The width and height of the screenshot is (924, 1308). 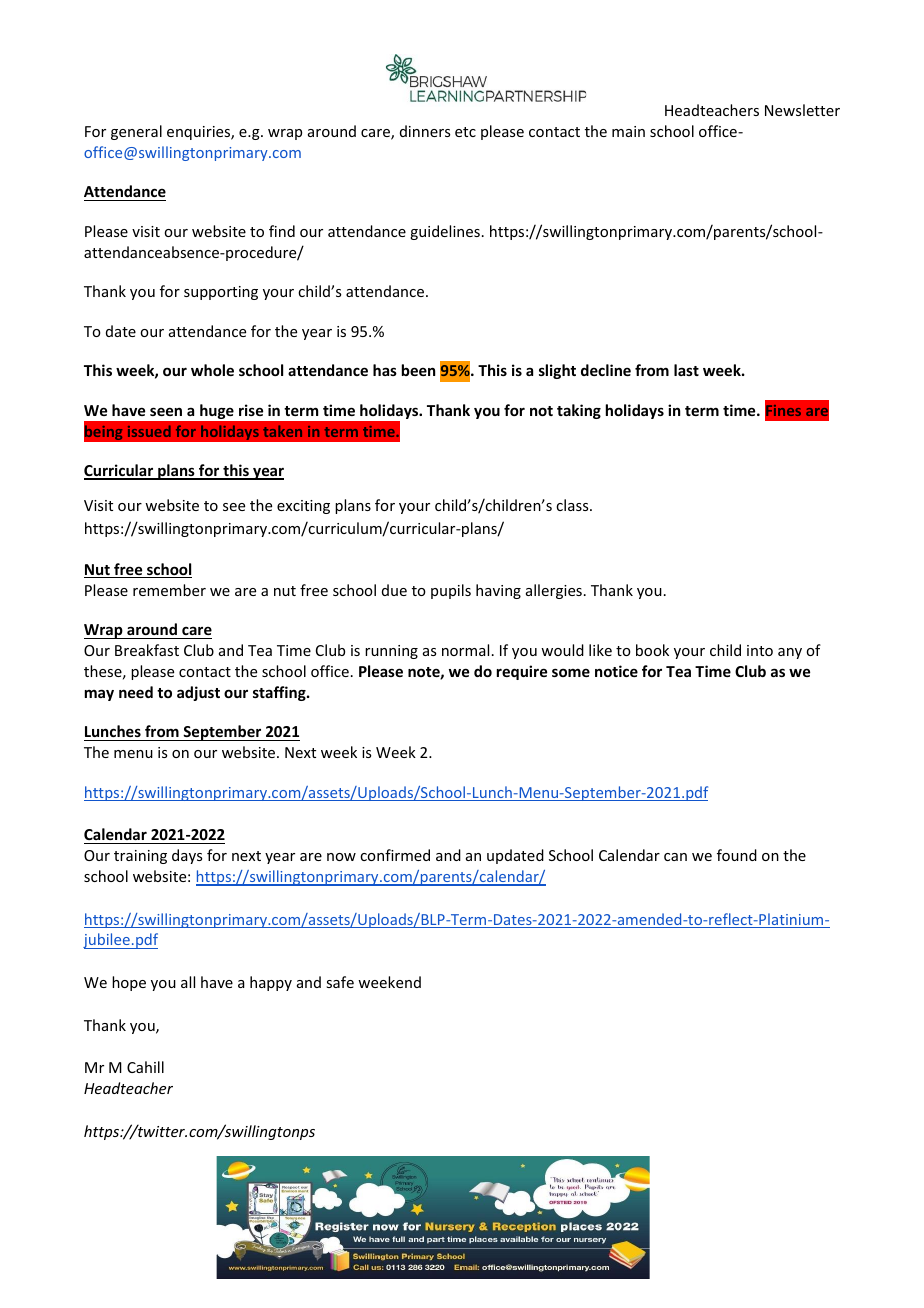 I want to click on pupils, so click(x=451, y=591).
